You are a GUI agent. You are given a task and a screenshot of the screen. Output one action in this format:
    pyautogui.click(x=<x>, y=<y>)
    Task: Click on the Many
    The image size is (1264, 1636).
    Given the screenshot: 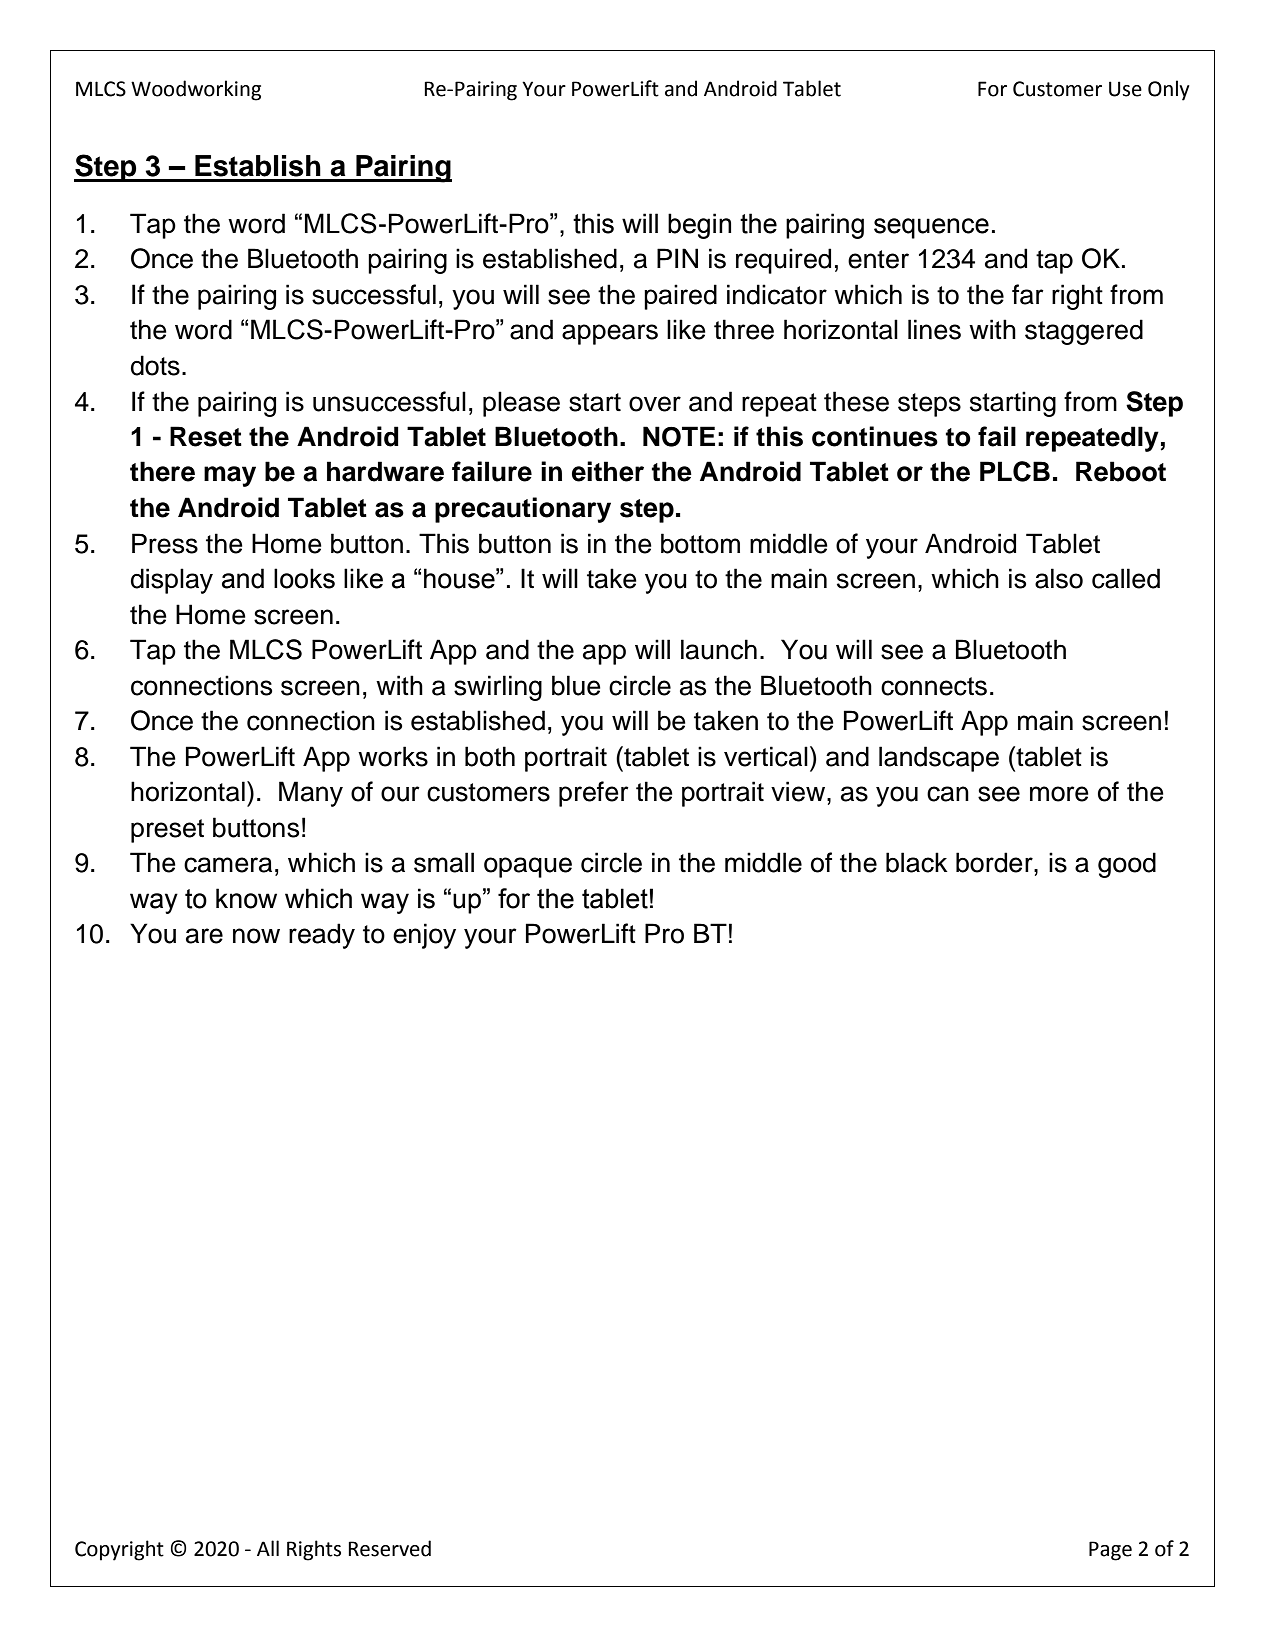 What is the action you would take?
    pyautogui.click(x=311, y=794)
